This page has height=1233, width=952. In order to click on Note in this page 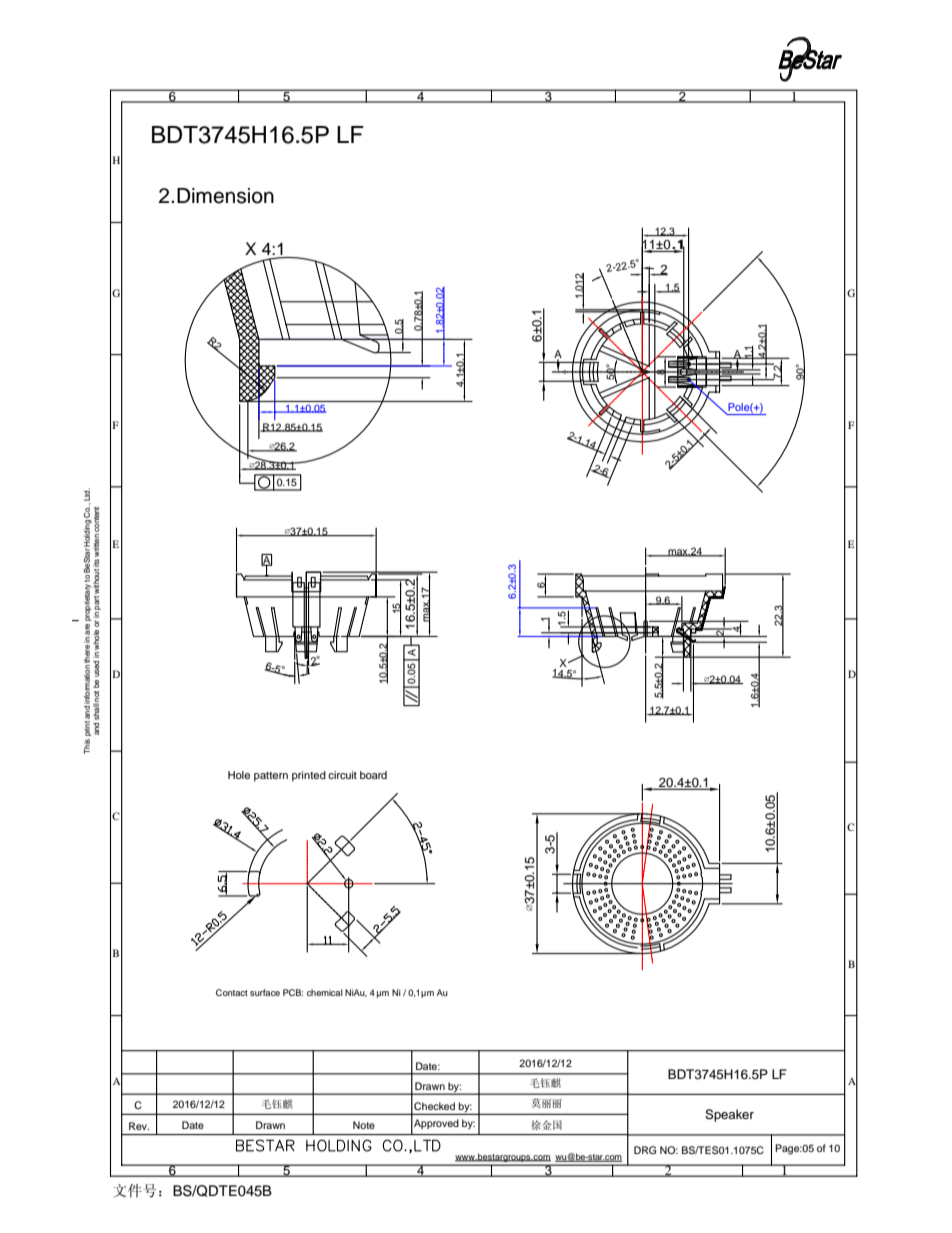, I will do `click(364, 1125)`.
